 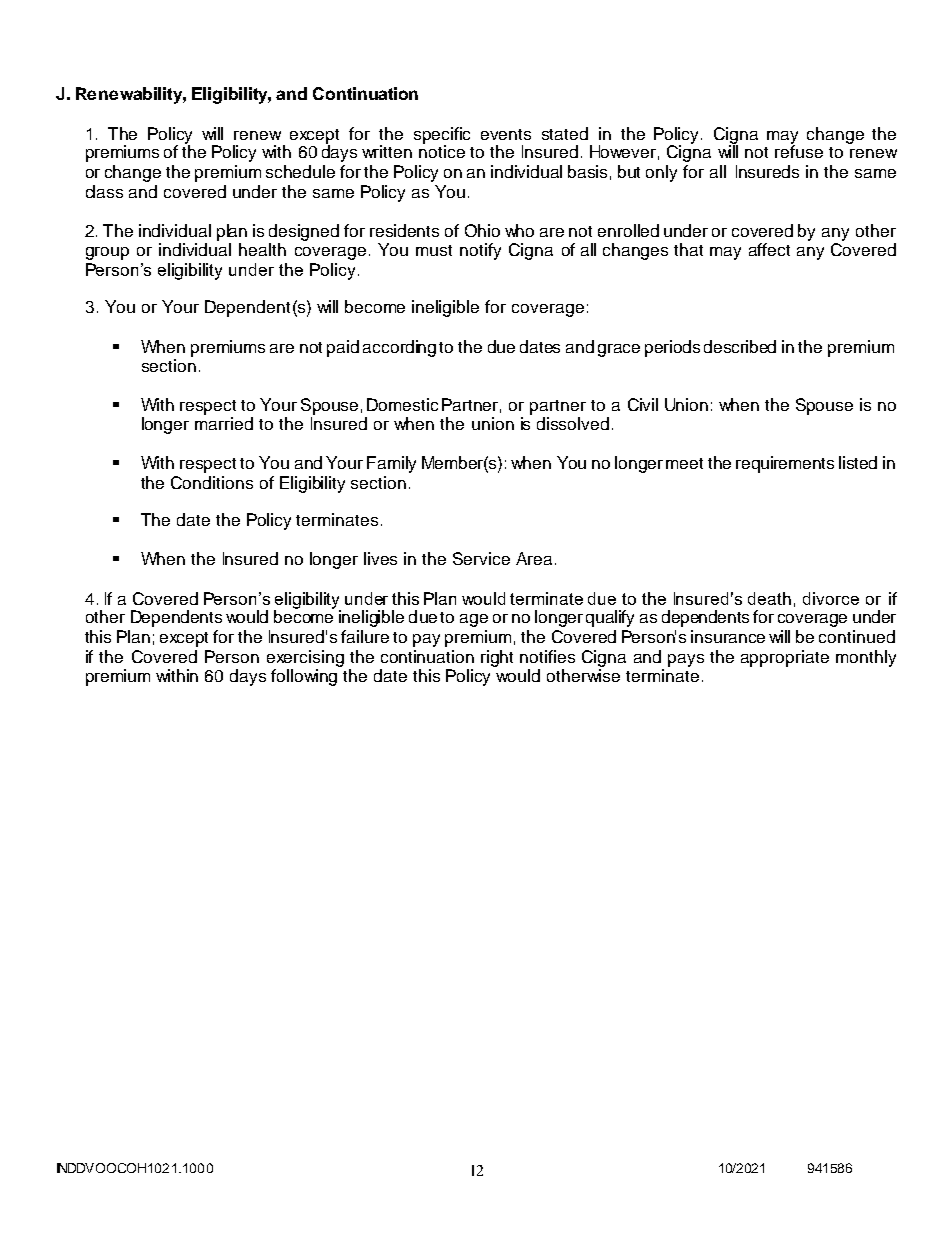 What do you see at coordinates (740, 346) in the image?
I see `described` at bounding box center [740, 346].
